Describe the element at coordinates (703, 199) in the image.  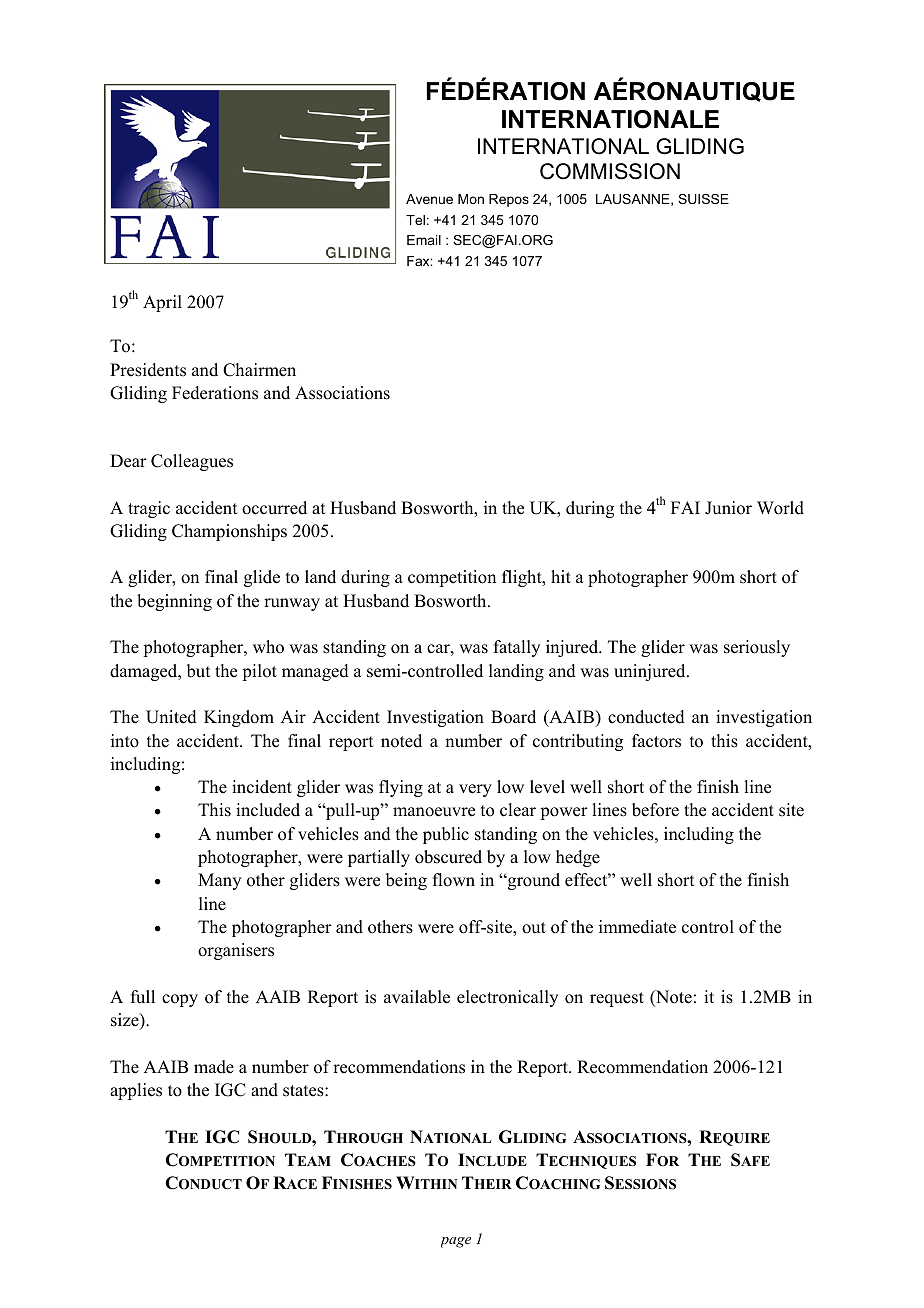
I see `SUISSE` at that location.
